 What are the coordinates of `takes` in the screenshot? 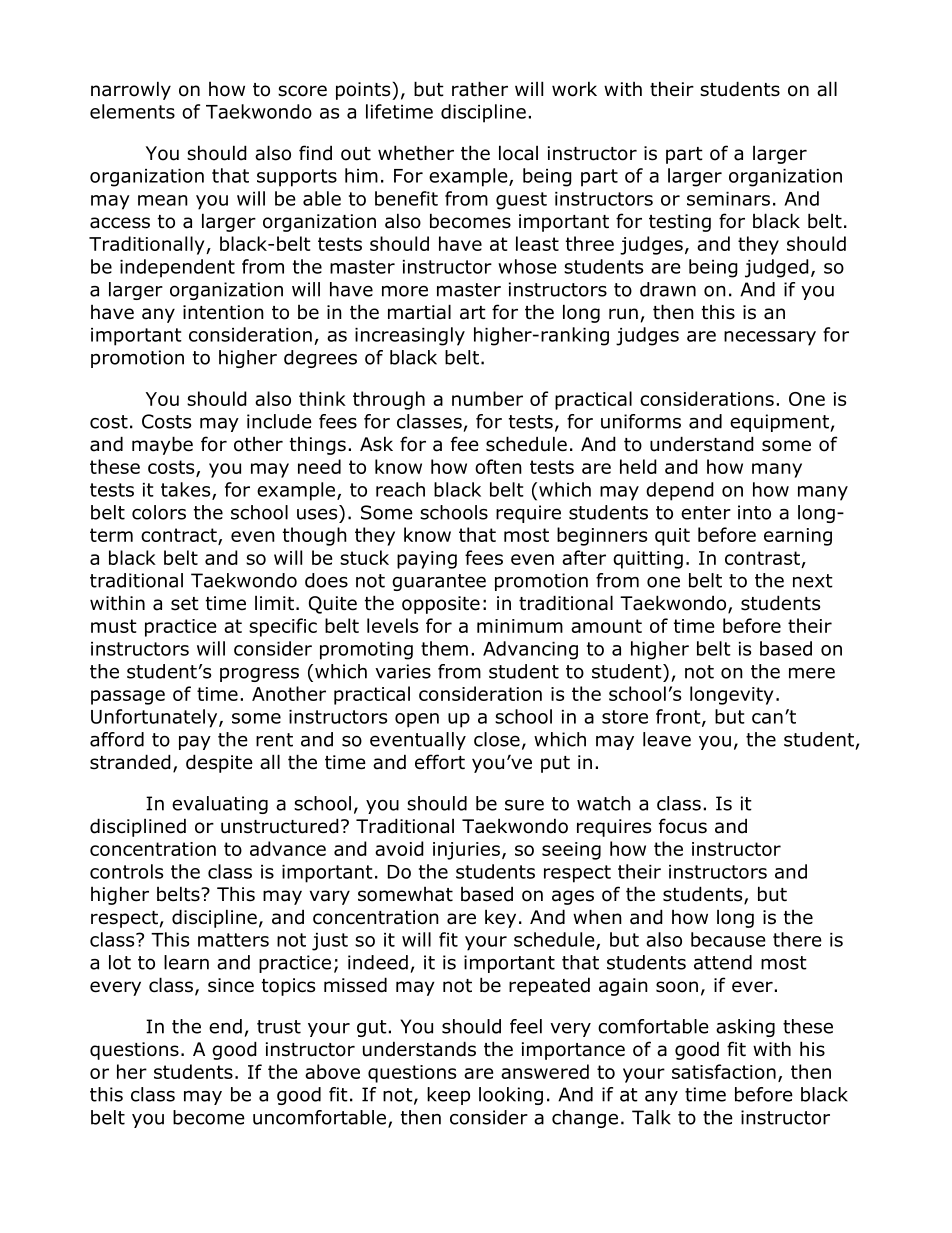 It's located at (187, 490).
